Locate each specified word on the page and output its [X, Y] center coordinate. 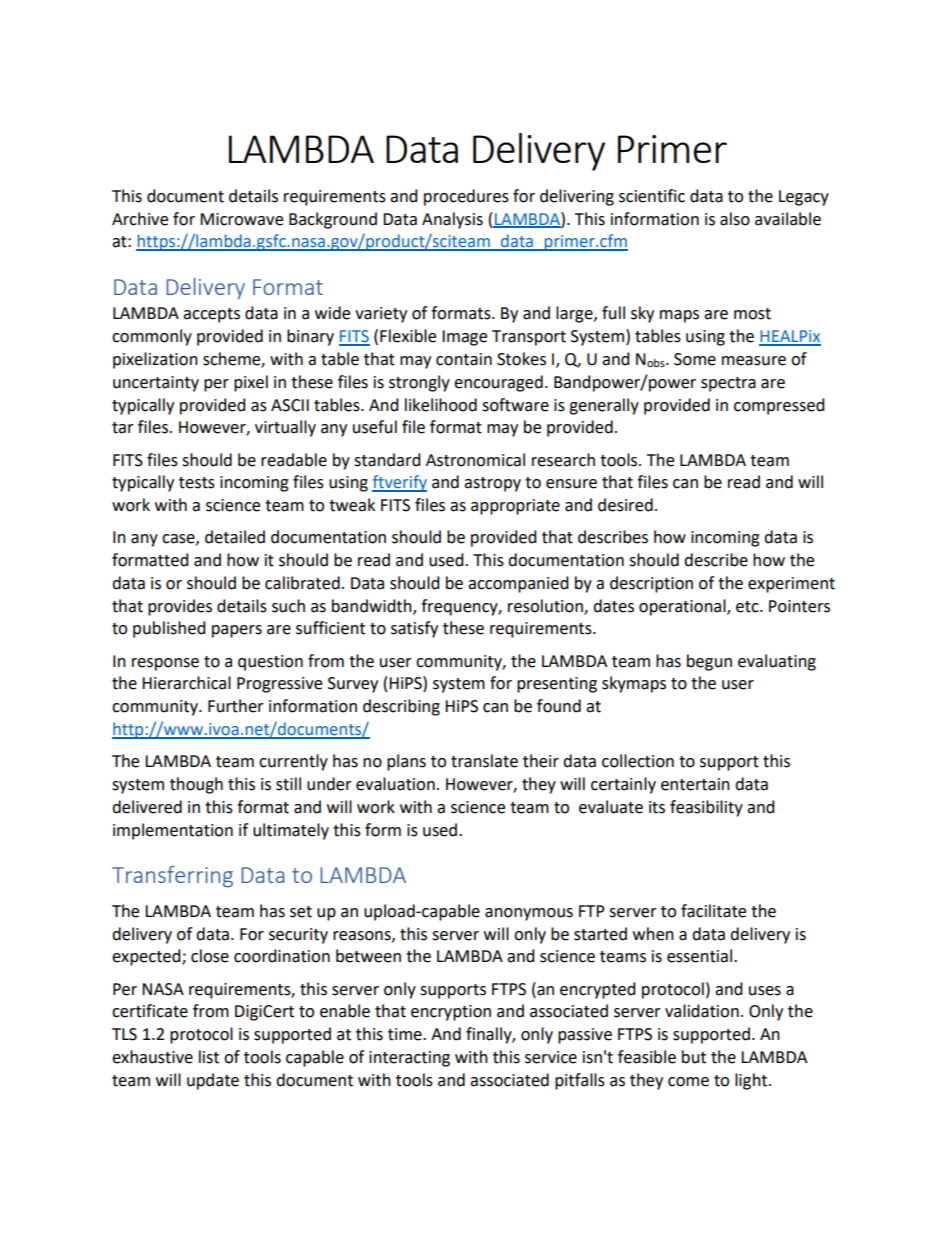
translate [484, 761]
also [735, 219]
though [196, 785]
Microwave [241, 219]
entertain [695, 784]
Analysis [452, 220]
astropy [492, 484]
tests [197, 483]
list [209, 1057]
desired [625, 505]
